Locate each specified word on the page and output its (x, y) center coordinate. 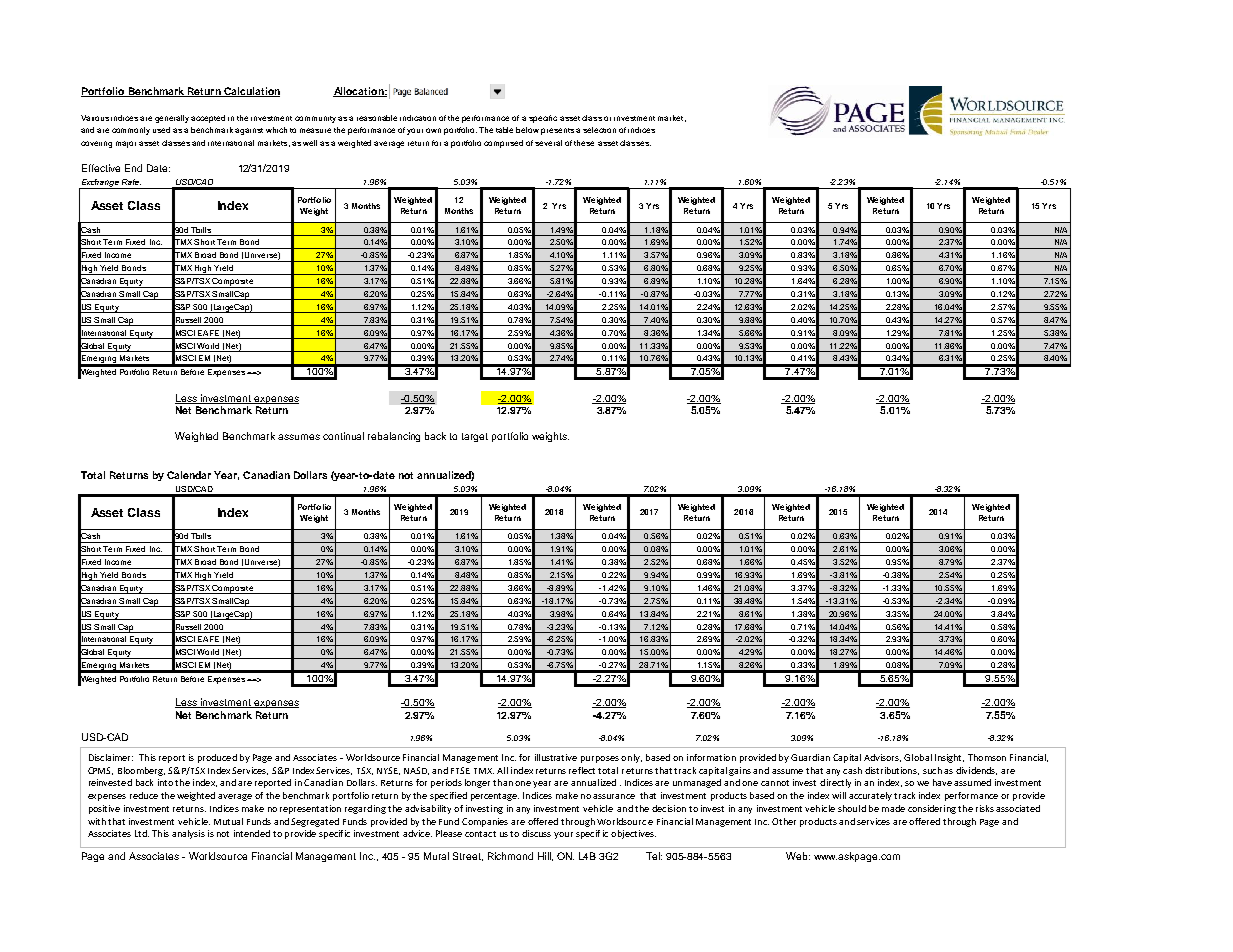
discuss (536, 833)
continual (343, 436)
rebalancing (394, 437)
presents (557, 131)
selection (599, 130)
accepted (208, 119)
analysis (188, 834)
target (475, 437)
